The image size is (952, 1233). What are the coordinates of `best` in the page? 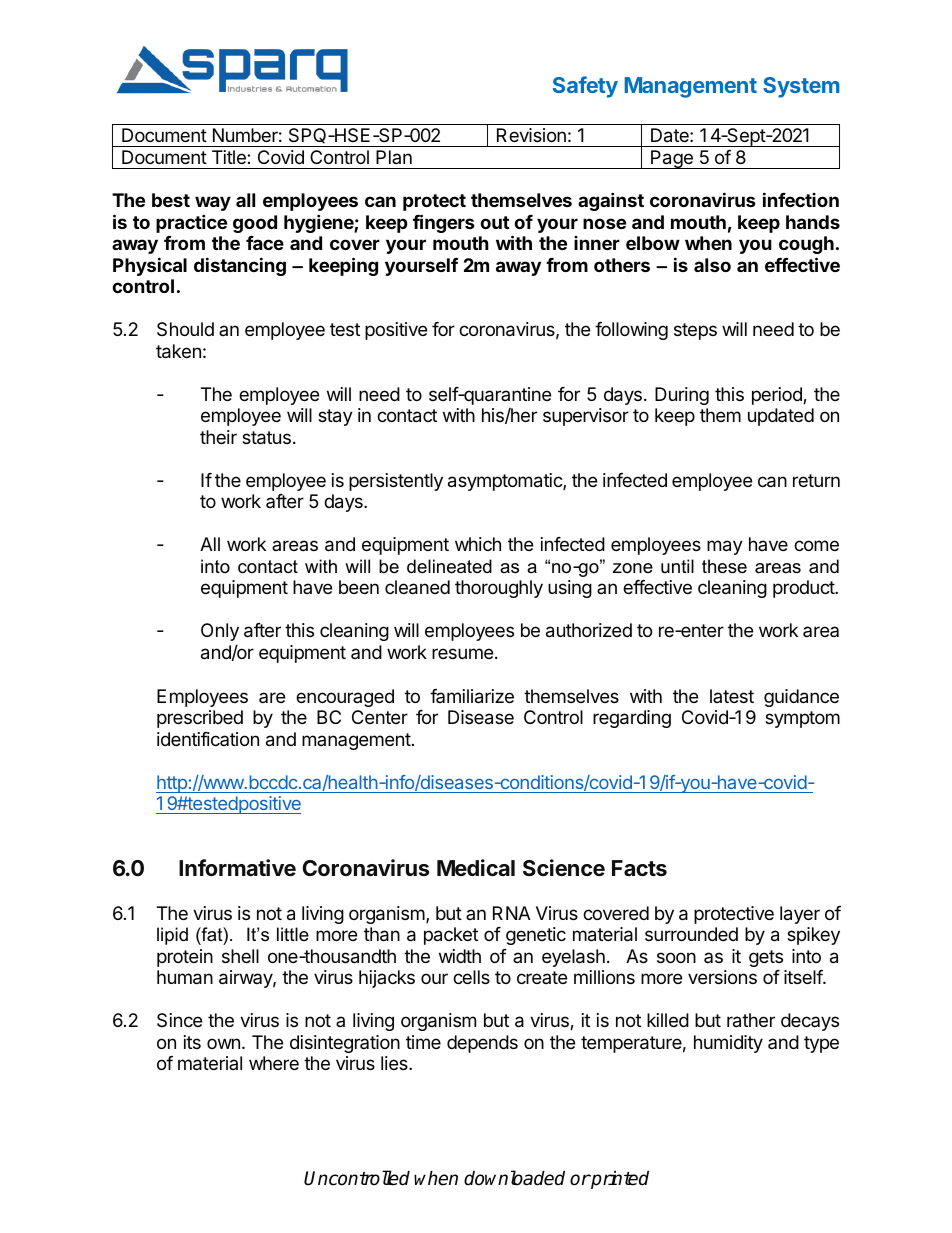 It's located at (171, 200).
